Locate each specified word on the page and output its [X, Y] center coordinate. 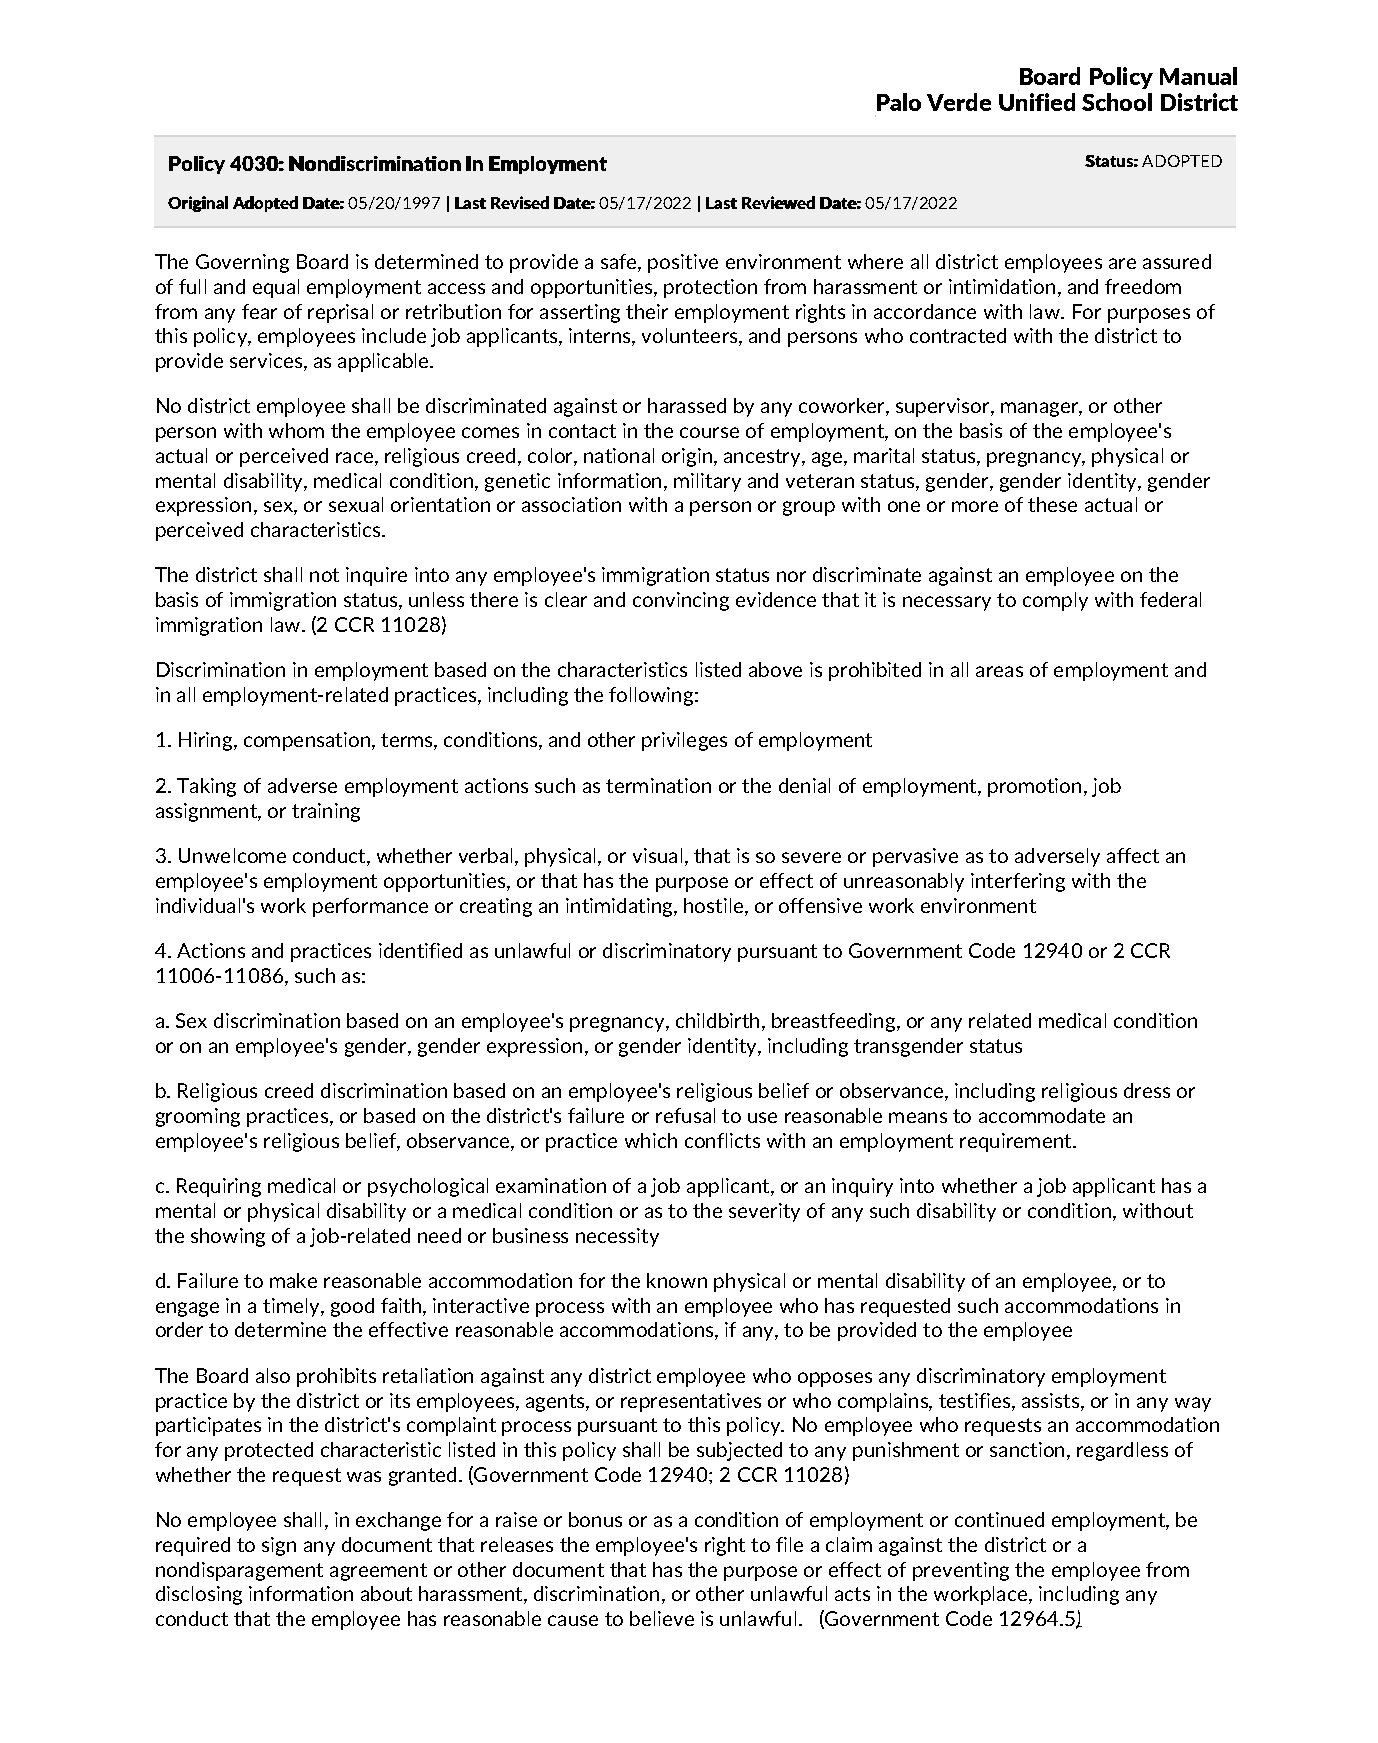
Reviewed [778, 202]
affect [1133, 855]
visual [657, 855]
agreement [378, 1572]
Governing [242, 263]
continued [999, 1519]
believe [662, 1618]
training [326, 812]
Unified [1037, 102]
